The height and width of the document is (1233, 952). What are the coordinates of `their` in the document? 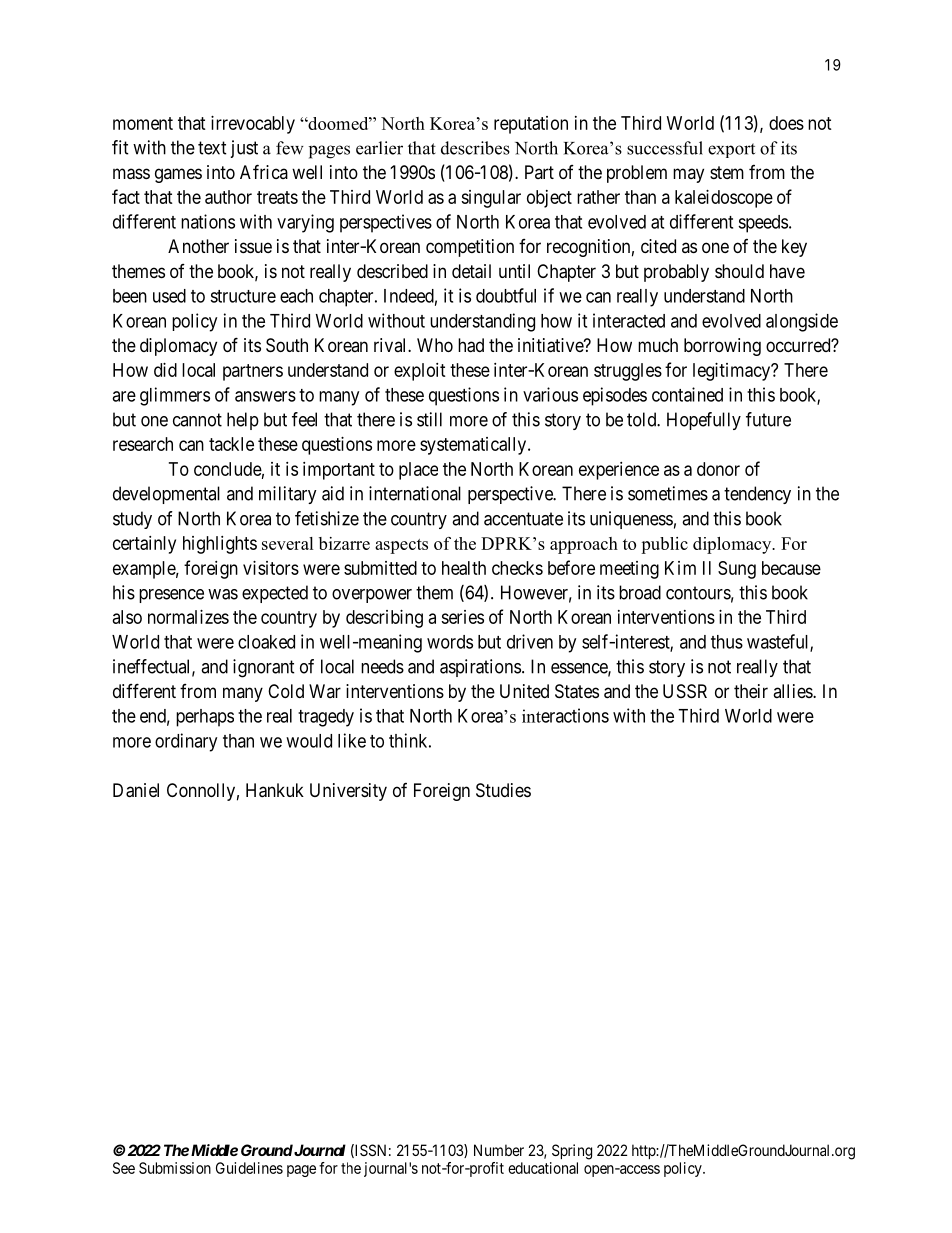 It's located at (751, 691).
